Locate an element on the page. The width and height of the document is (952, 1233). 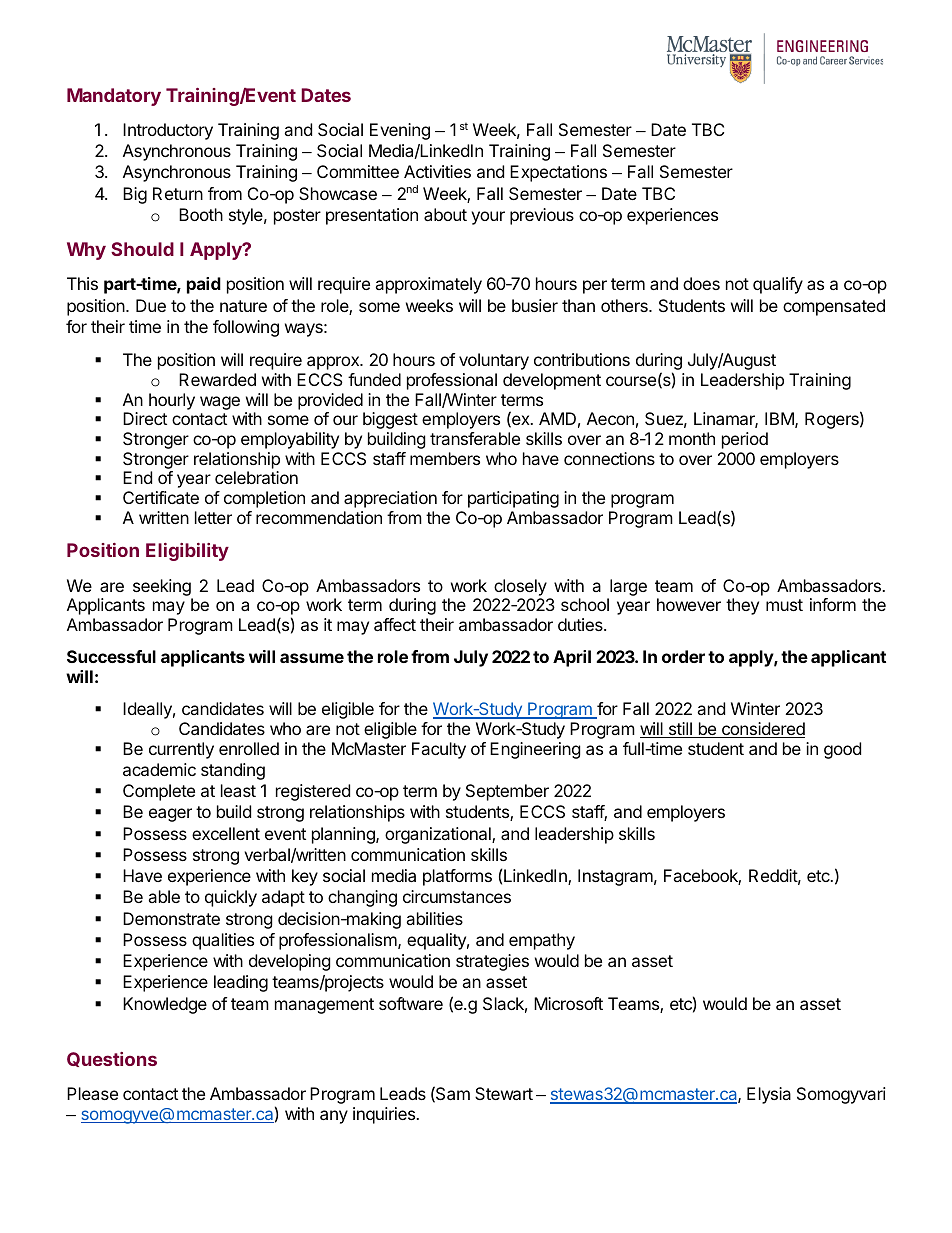
Evening is located at coordinates (400, 131).
